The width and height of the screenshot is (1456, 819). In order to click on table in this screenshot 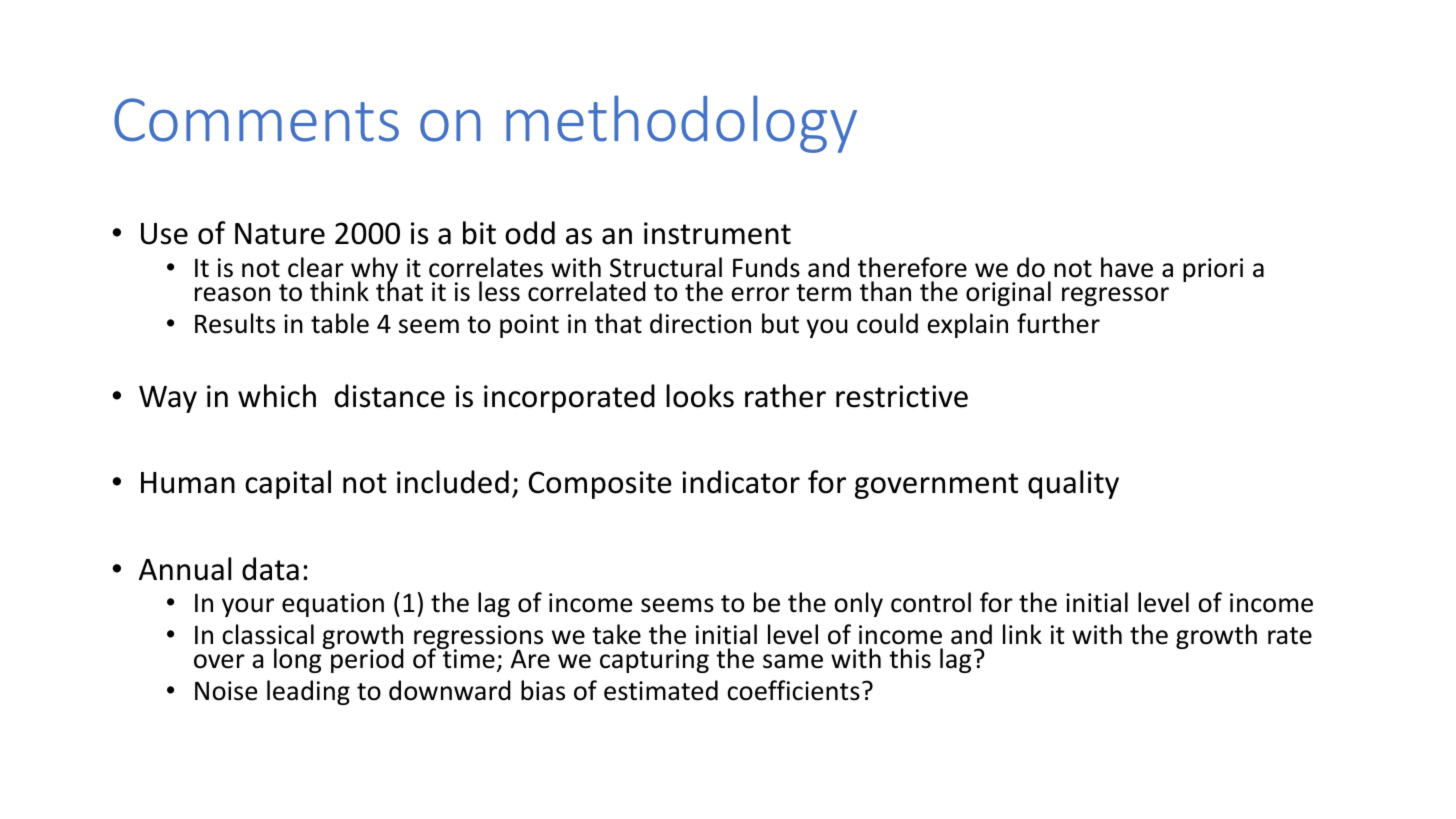, I will do `click(340, 323)`.
